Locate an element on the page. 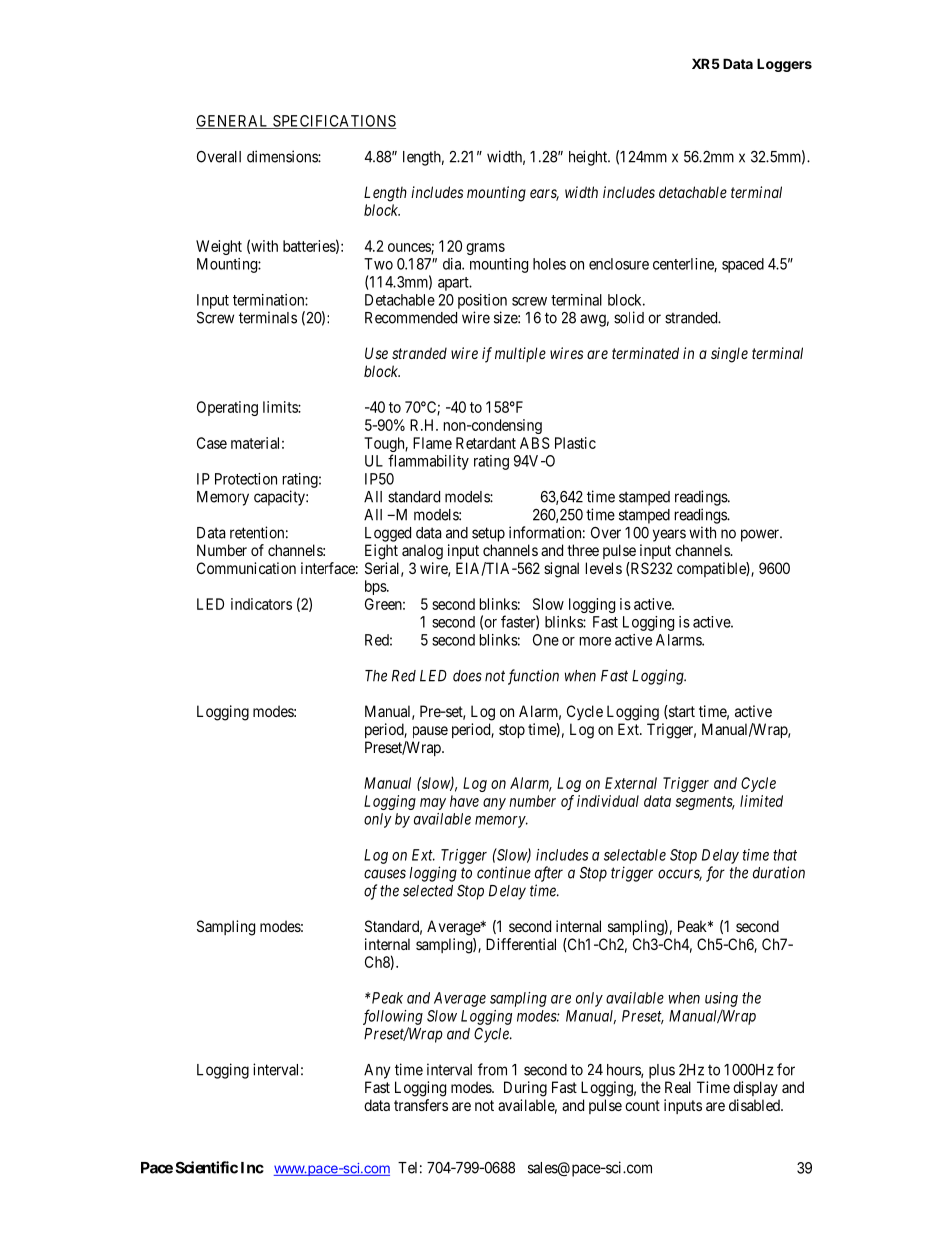 Image resolution: width=952 pixels, height=1233 pixels. Retardant is located at coordinates (486, 443).
